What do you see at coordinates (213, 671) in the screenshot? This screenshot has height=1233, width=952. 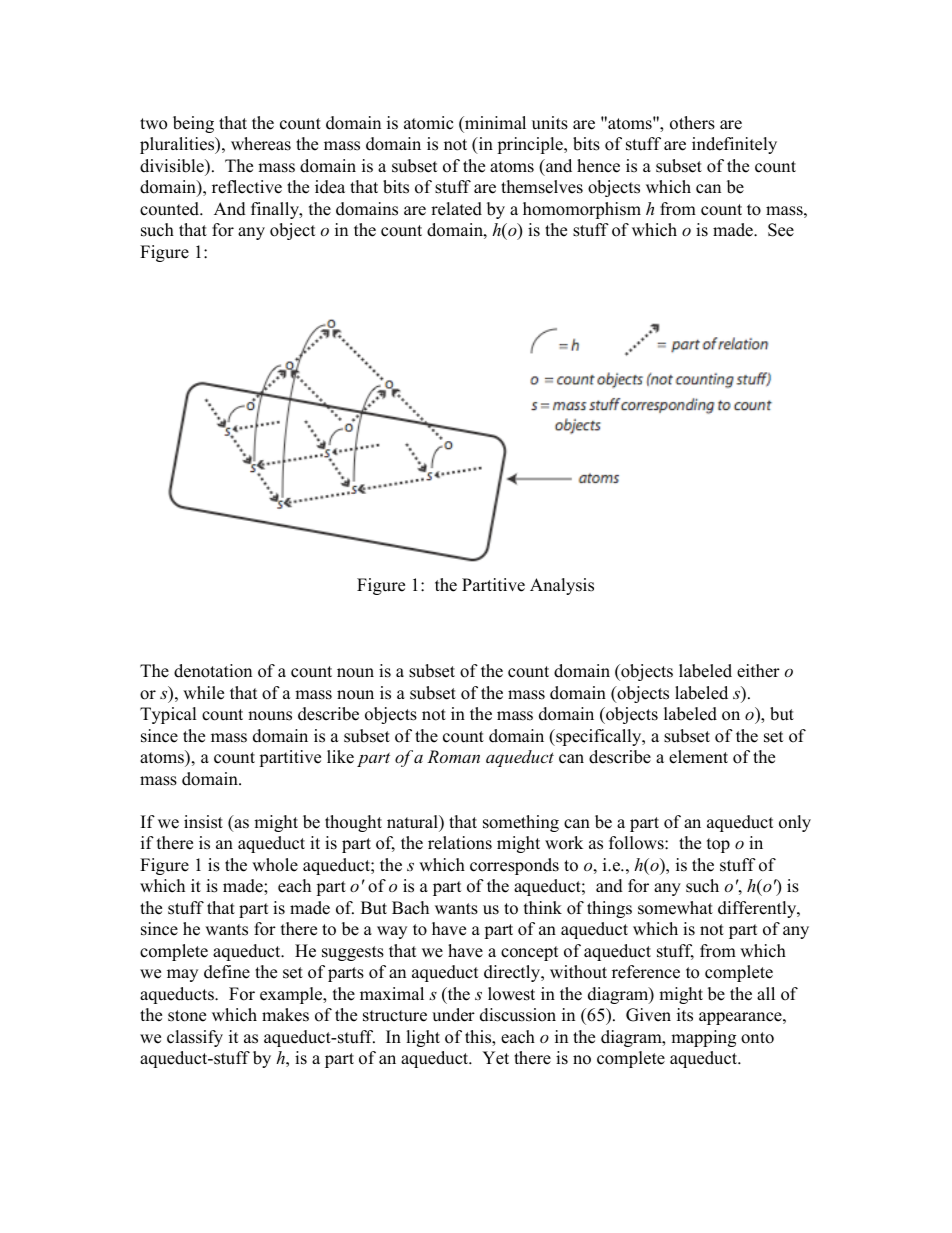 I see `denotation` at bounding box center [213, 671].
